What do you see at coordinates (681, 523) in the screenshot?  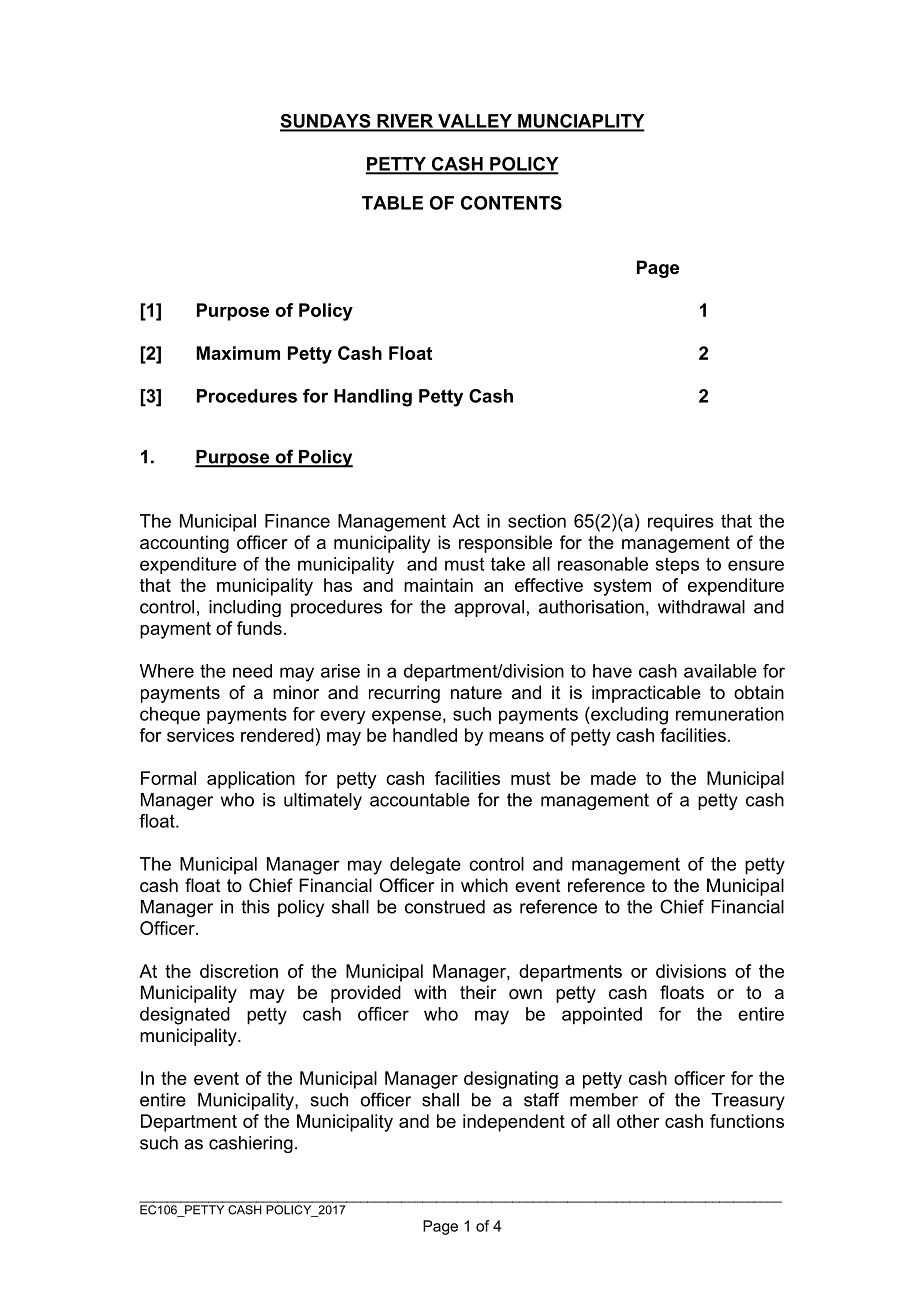 I see `requires` at bounding box center [681, 523].
